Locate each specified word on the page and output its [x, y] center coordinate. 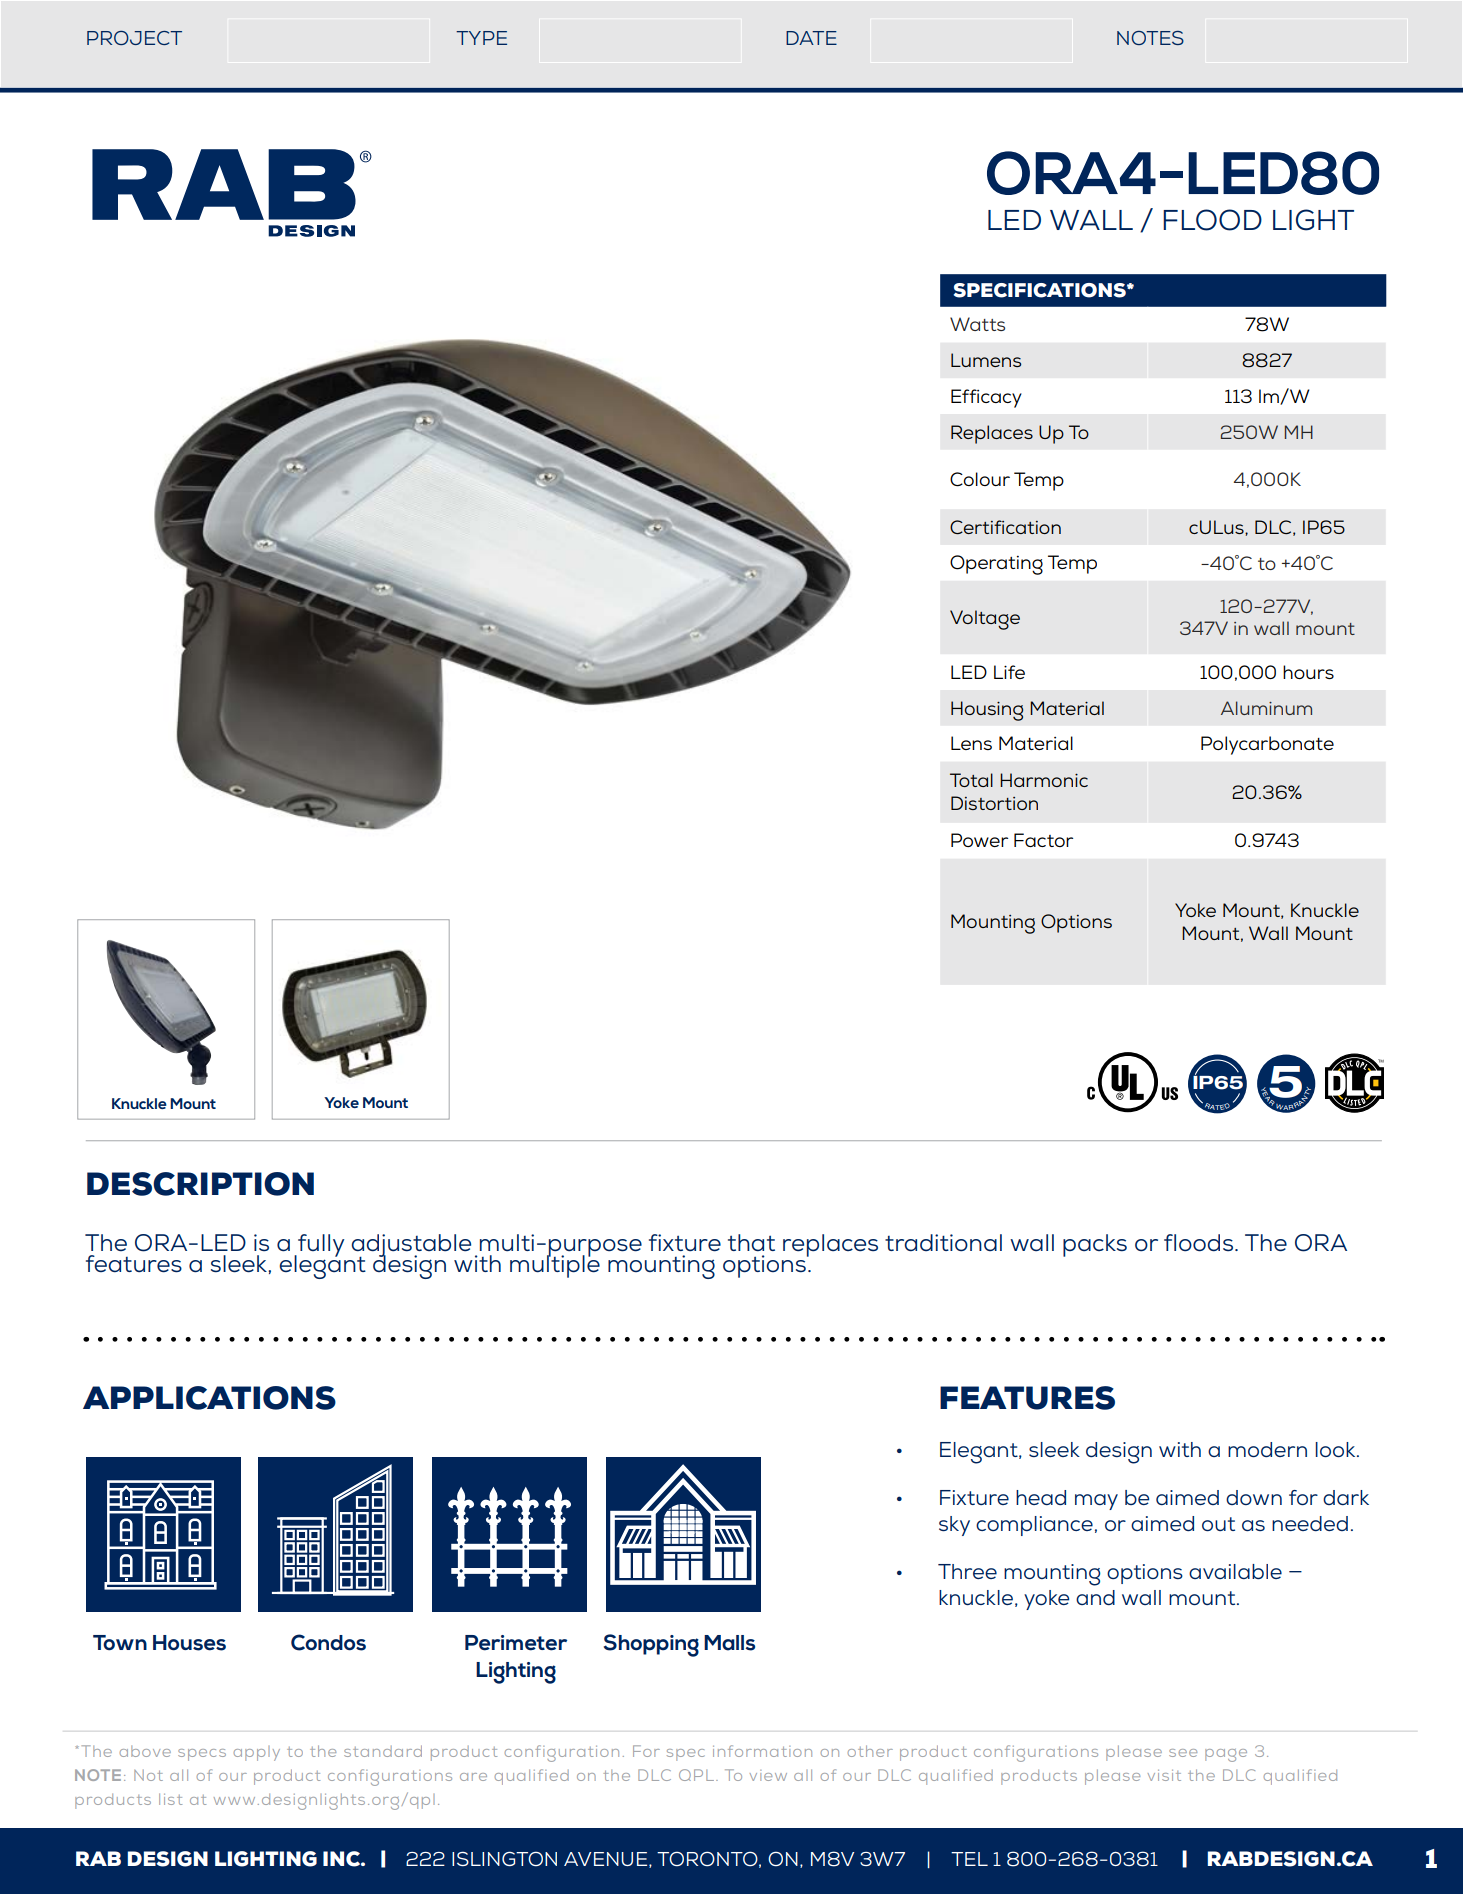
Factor [1043, 840]
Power [979, 840]
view [768, 1775]
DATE [811, 38]
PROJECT [134, 38]
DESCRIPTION [200, 1184]
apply [257, 1753]
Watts [977, 324]
